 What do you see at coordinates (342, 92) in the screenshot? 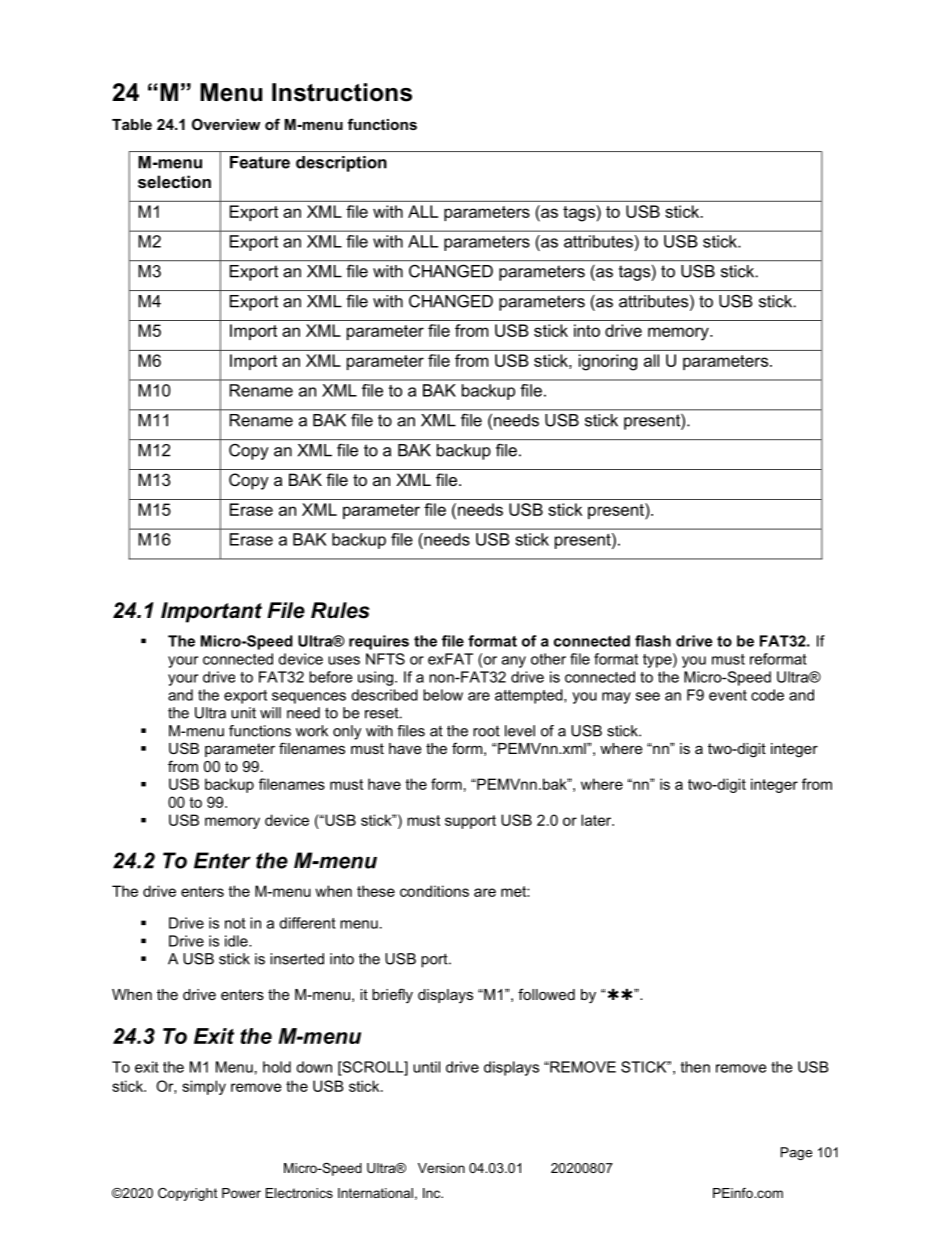
I see `Instructions` at bounding box center [342, 92].
